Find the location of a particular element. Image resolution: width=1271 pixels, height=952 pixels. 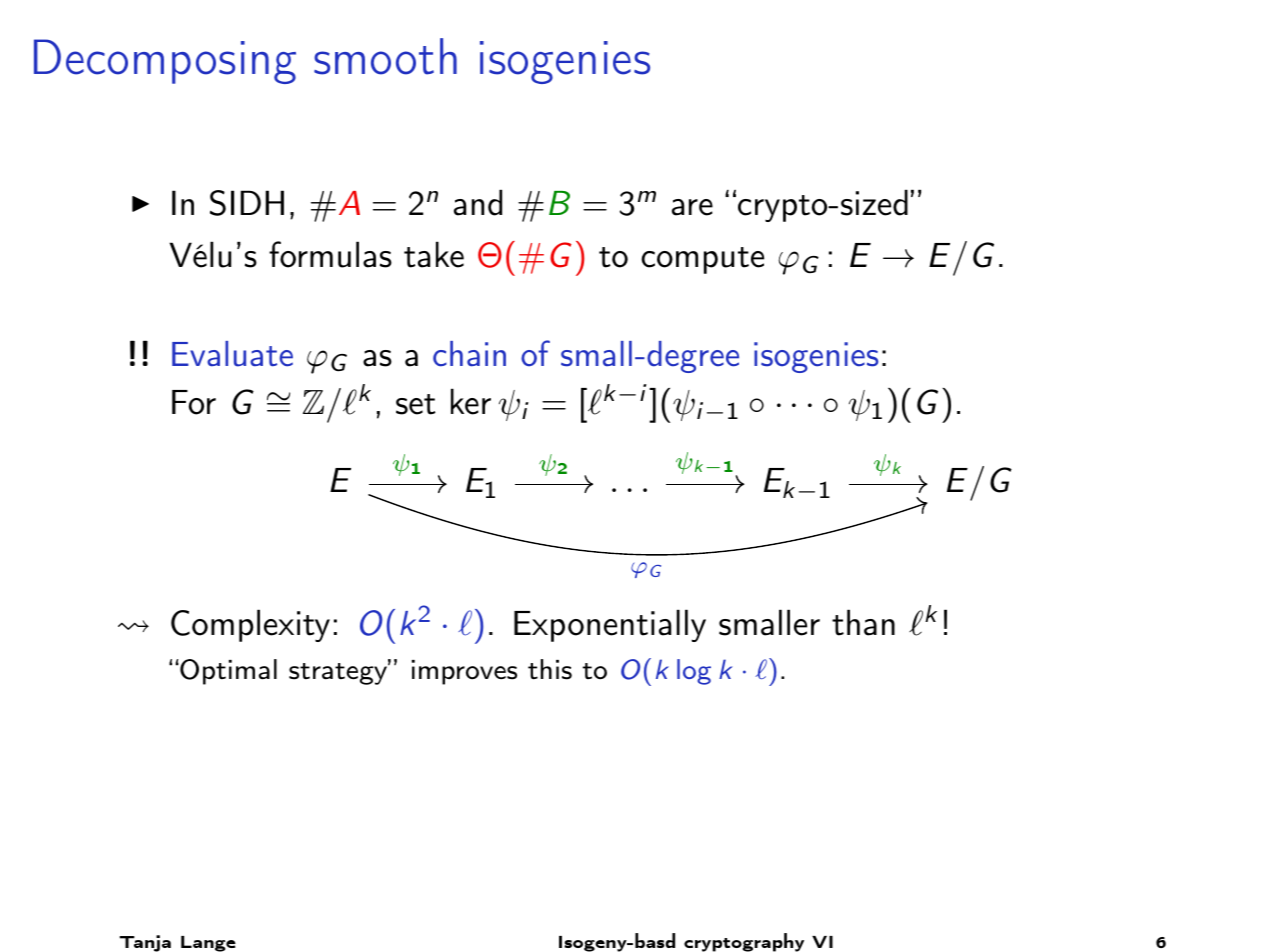

Tanja is located at coordinates (145, 943).
